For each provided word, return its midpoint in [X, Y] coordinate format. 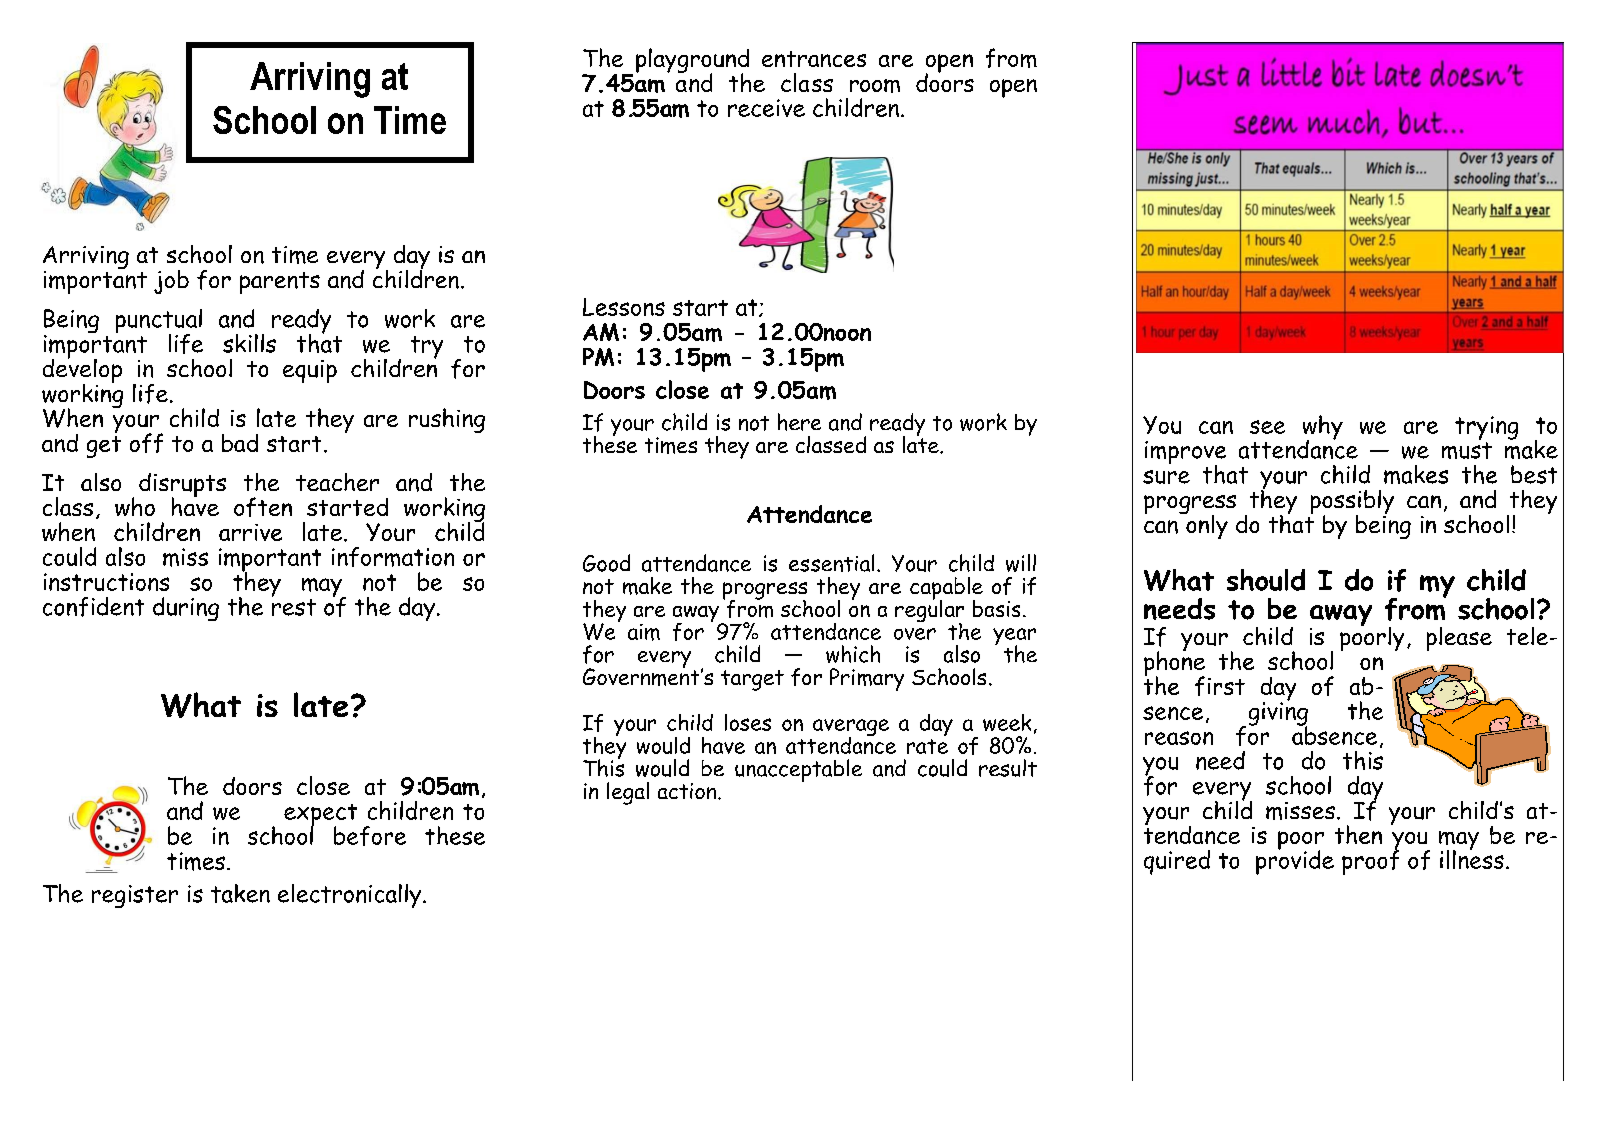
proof [1370, 861]
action [688, 791]
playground [692, 62]
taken [240, 893]
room [875, 86]
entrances [814, 59]
